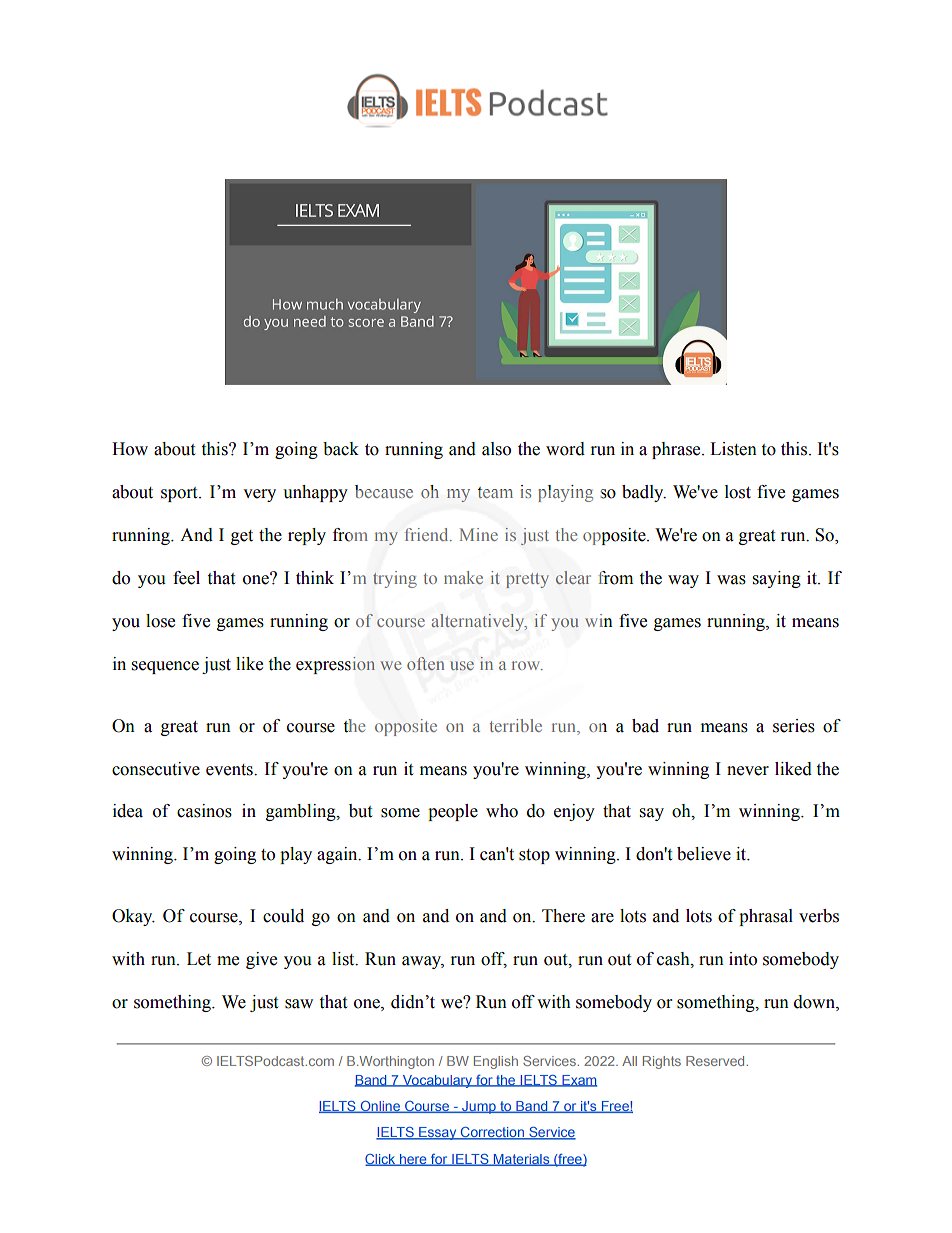  I want to click on also, so click(496, 449).
